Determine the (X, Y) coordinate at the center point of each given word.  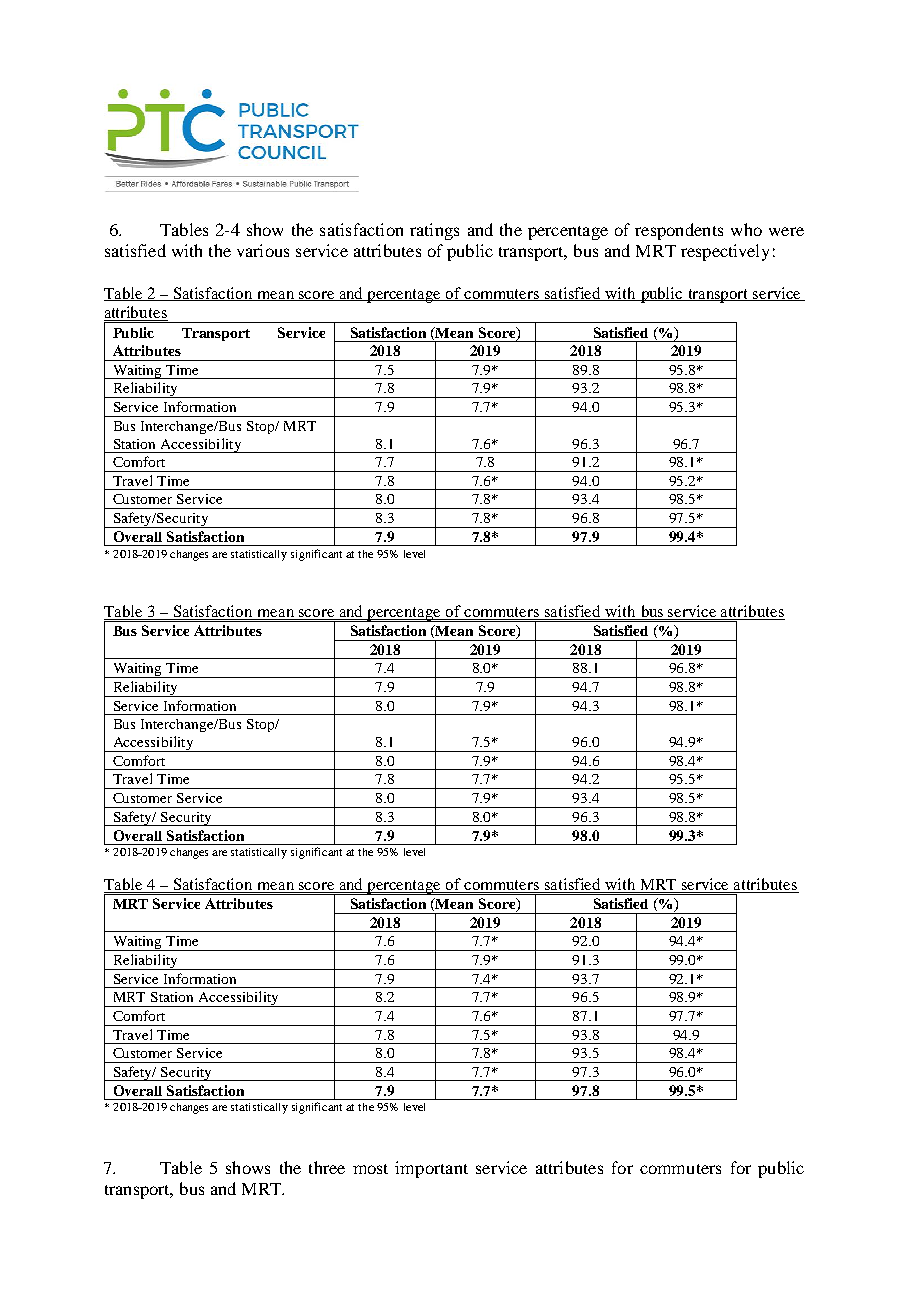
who (746, 229)
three (327, 1167)
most (370, 1169)
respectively (725, 252)
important (431, 1169)
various (263, 250)
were (786, 231)
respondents (679, 231)
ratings (434, 231)
